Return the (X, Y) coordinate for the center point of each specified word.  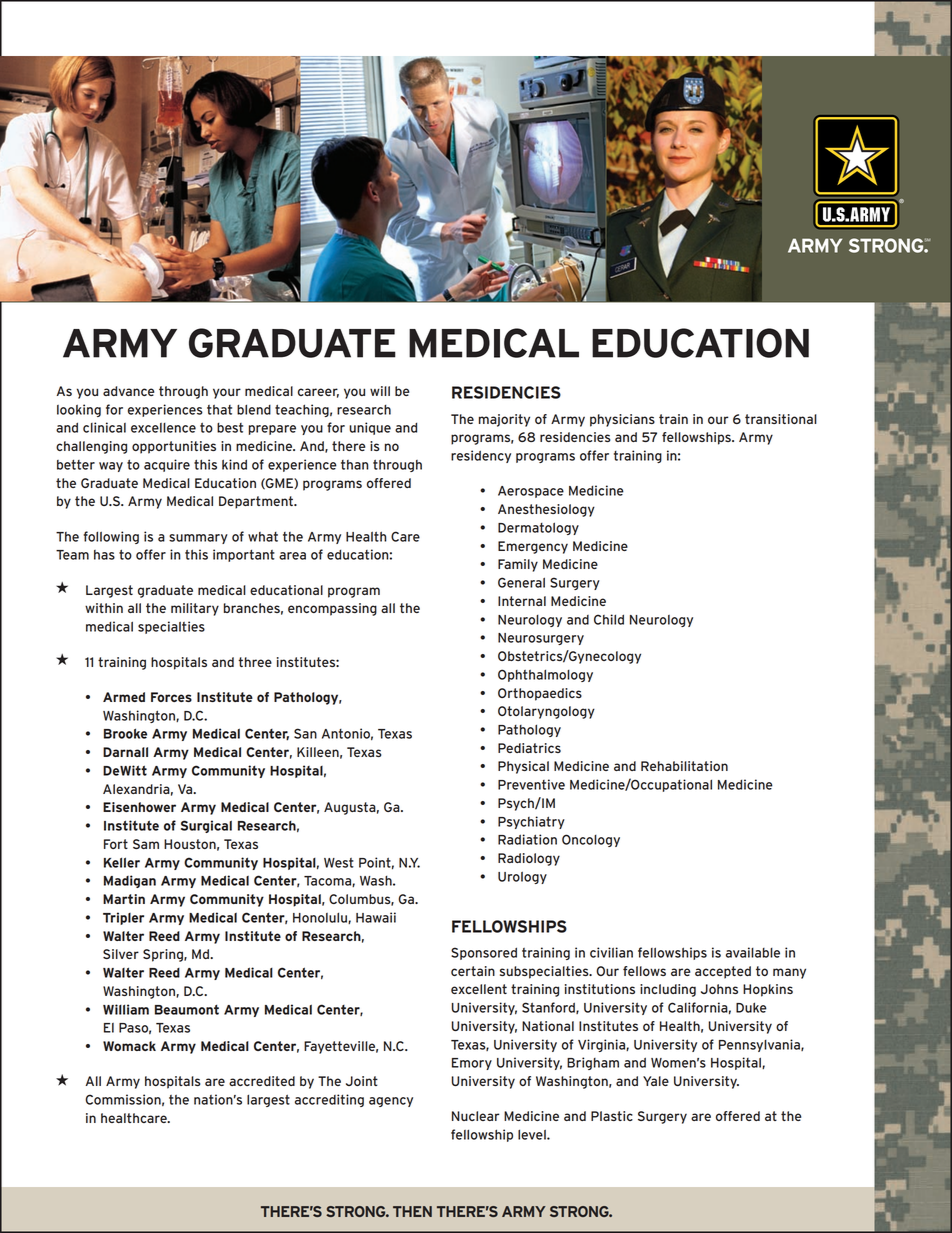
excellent (479, 989)
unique (370, 428)
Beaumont (187, 1009)
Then (412, 1211)
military (195, 609)
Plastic (612, 1116)
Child (609, 619)
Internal (522, 601)
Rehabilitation (684, 766)
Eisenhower (139, 807)
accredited (262, 1081)
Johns (719, 989)
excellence (163, 428)
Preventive (531, 784)
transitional (781, 419)
